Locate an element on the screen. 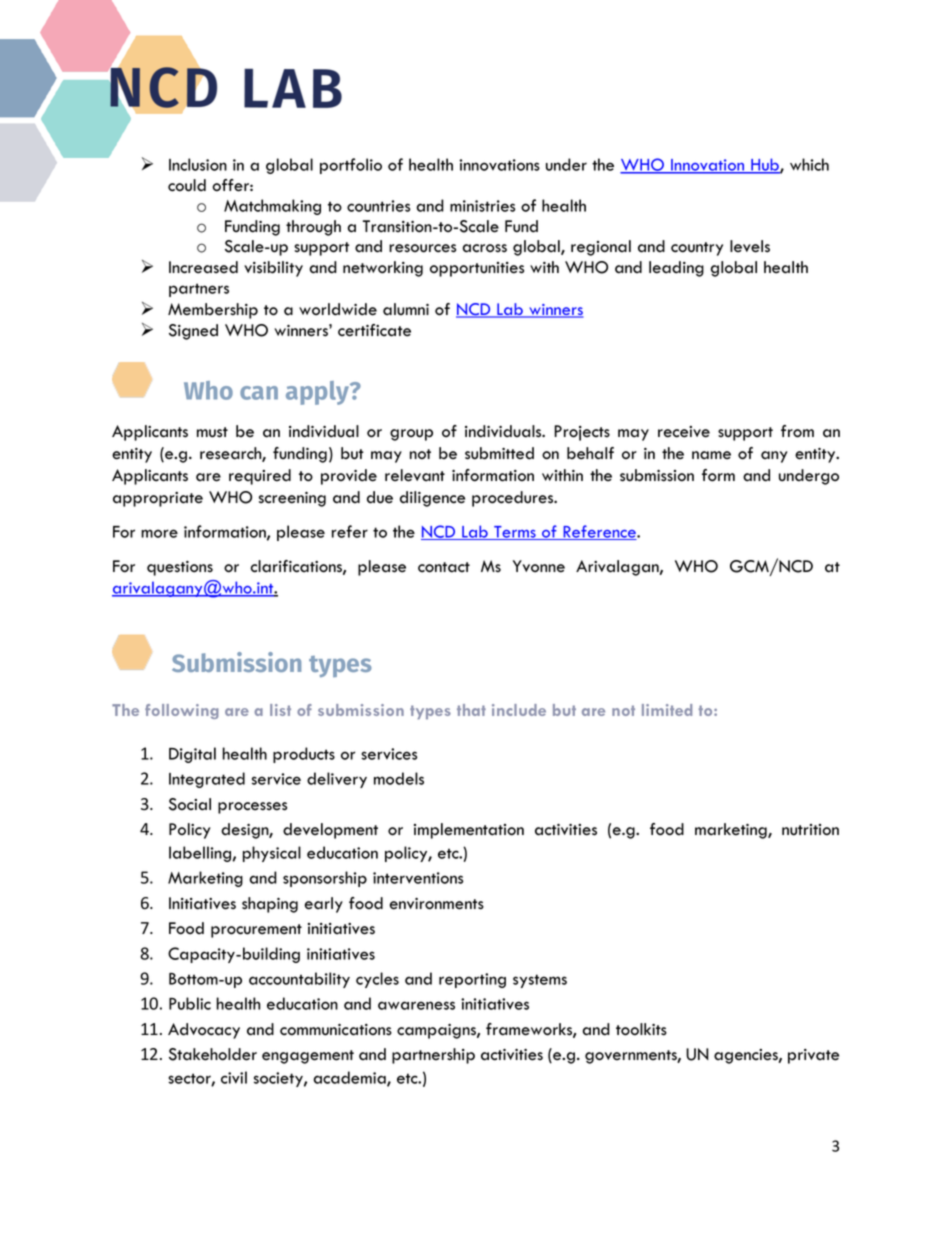 The width and height of the screenshot is (952, 1233). ministries is located at coordinates (482, 206).
